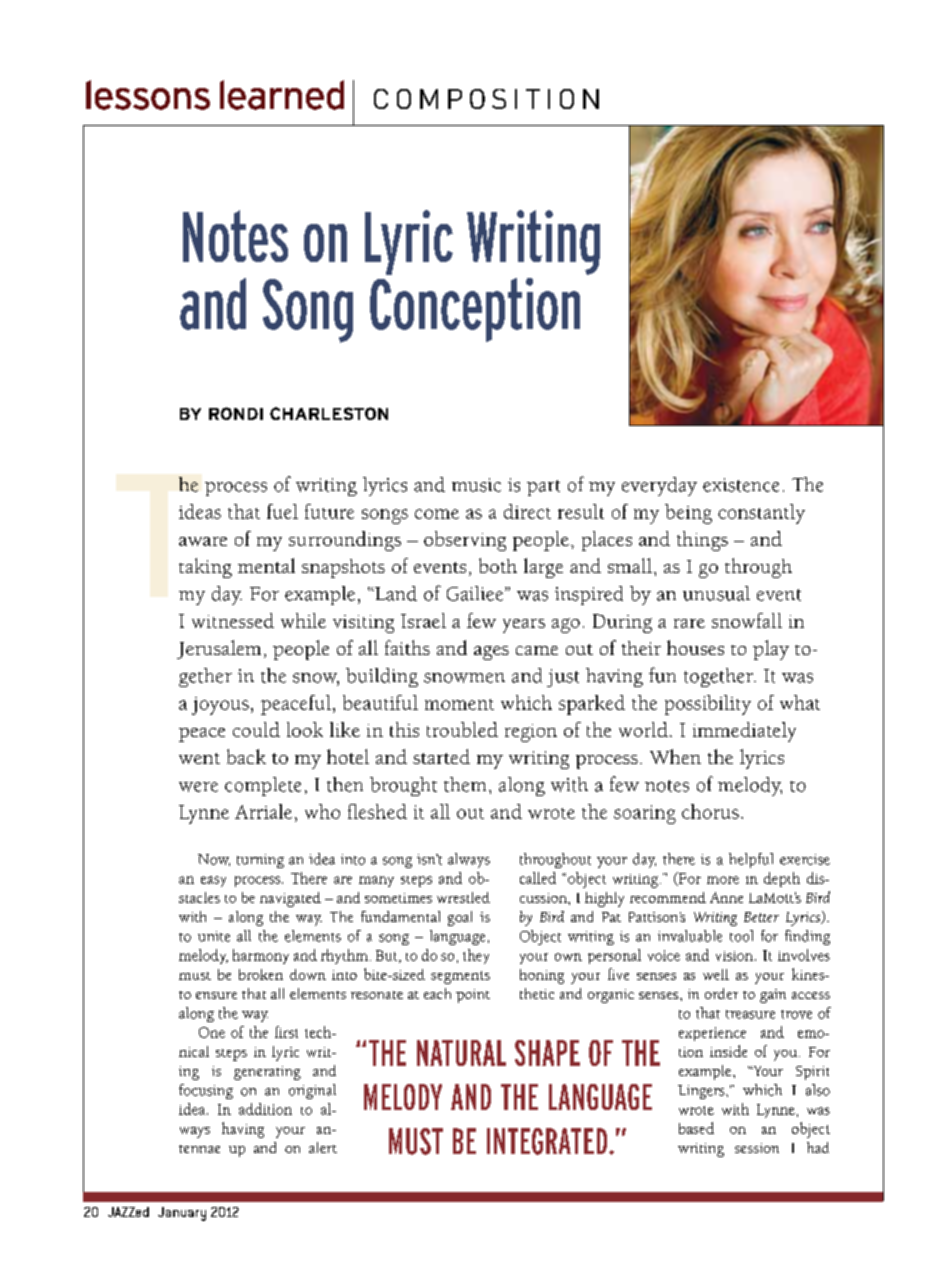 The width and height of the image is (952, 1285). Describe the element at coordinates (465, 784) in the image. I see `them` at that location.
